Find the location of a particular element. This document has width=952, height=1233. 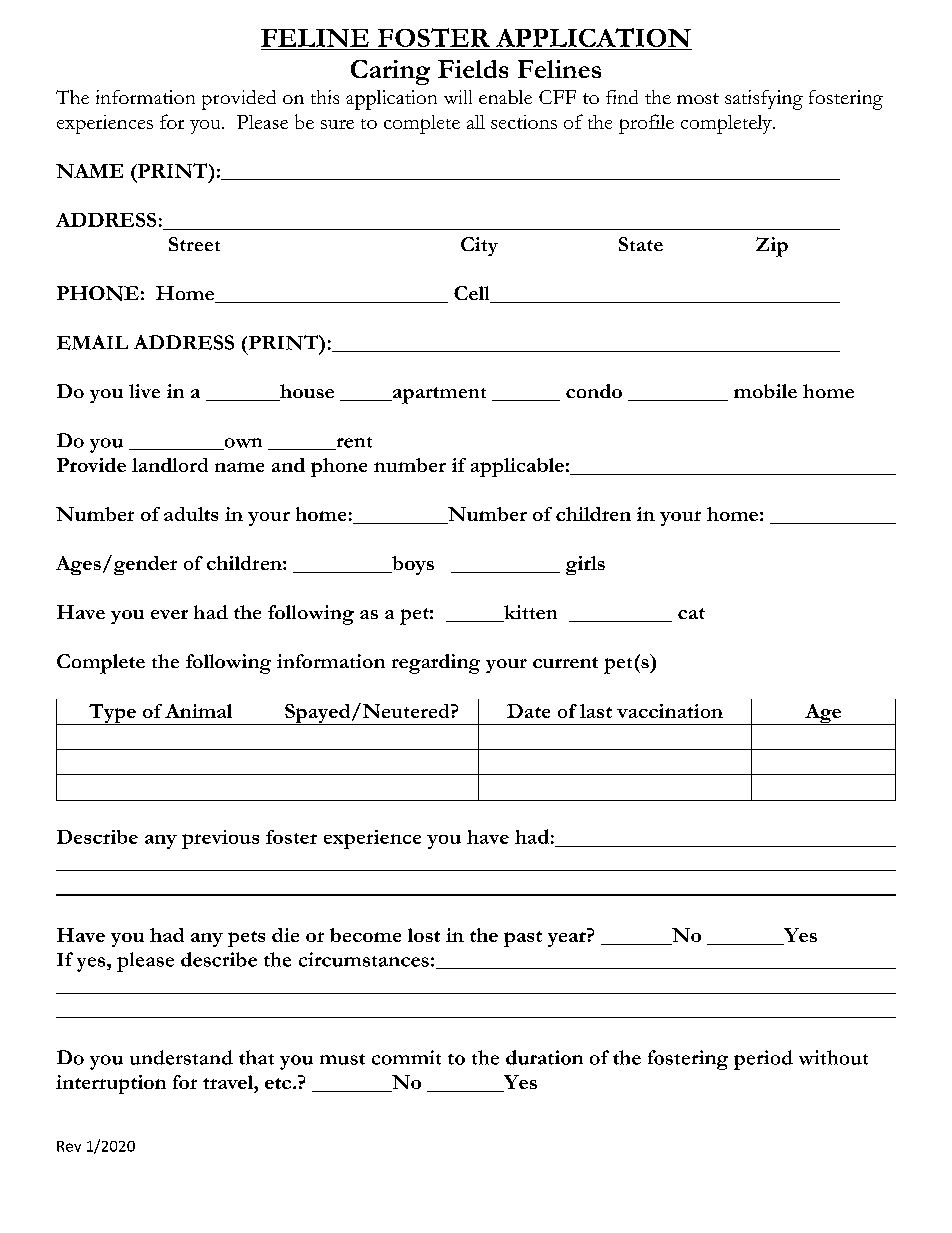

will is located at coordinates (458, 97).
